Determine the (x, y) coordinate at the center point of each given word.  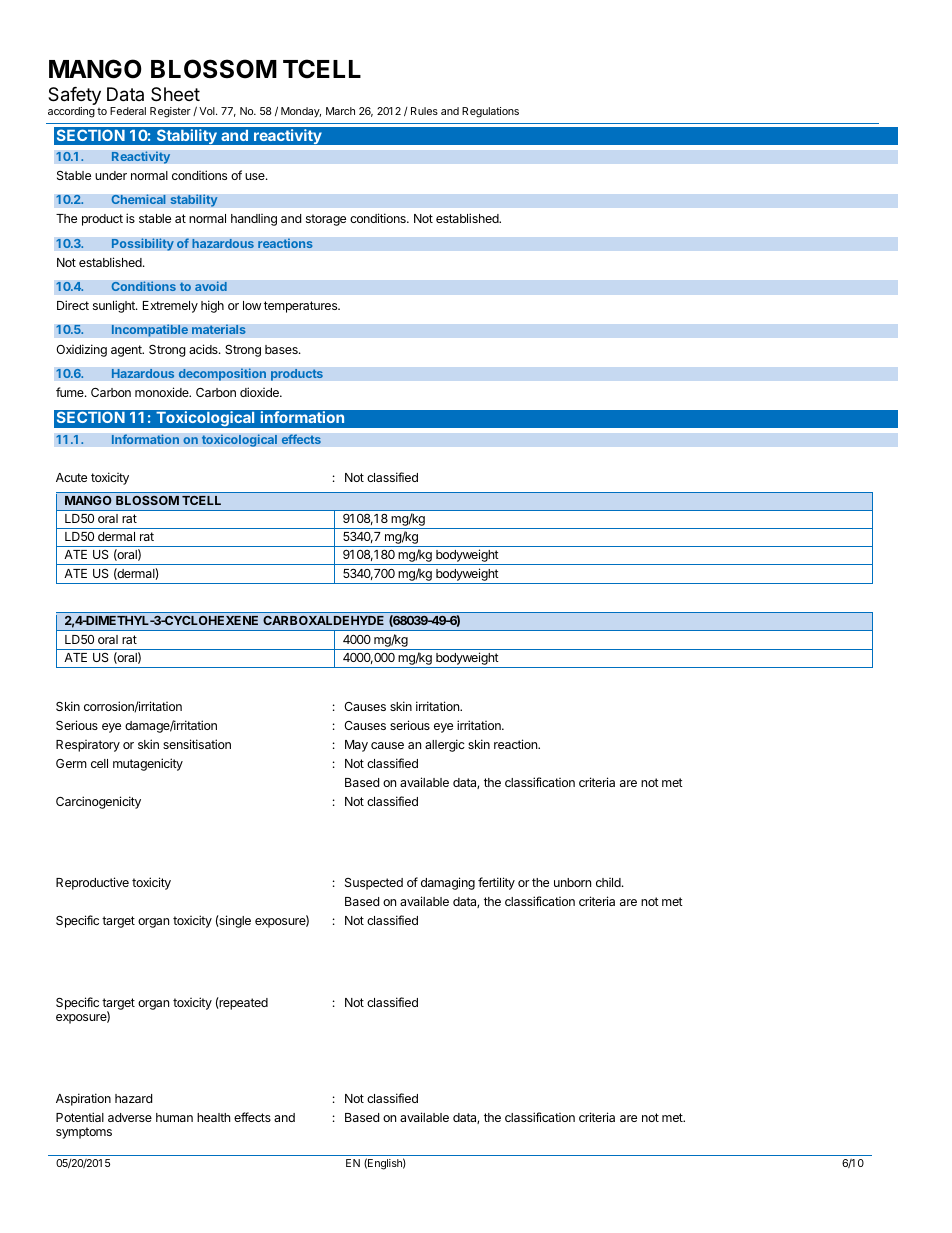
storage (326, 220)
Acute (71, 477)
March (340, 111)
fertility (496, 883)
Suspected (374, 884)
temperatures (302, 307)
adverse (130, 1117)
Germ (71, 763)
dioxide (260, 392)
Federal (128, 111)
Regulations (490, 112)
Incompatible (149, 330)
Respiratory (88, 746)
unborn (572, 882)
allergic (445, 745)
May (356, 746)
